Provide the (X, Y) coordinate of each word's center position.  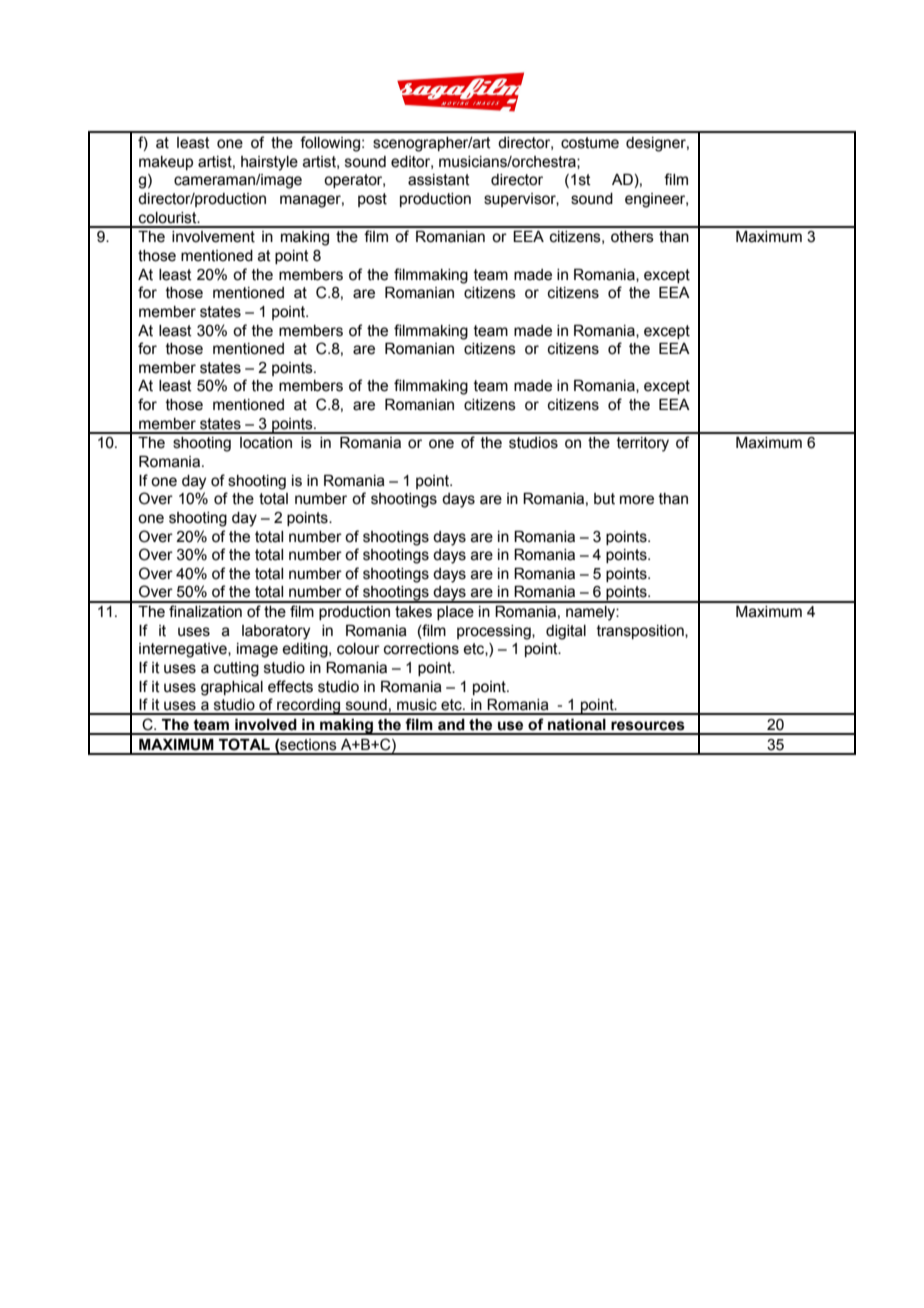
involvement (213, 237)
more (637, 500)
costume (590, 143)
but (604, 499)
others (632, 237)
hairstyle (269, 163)
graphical (232, 688)
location (266, 443)
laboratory (276, 632)
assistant (439, 180)
